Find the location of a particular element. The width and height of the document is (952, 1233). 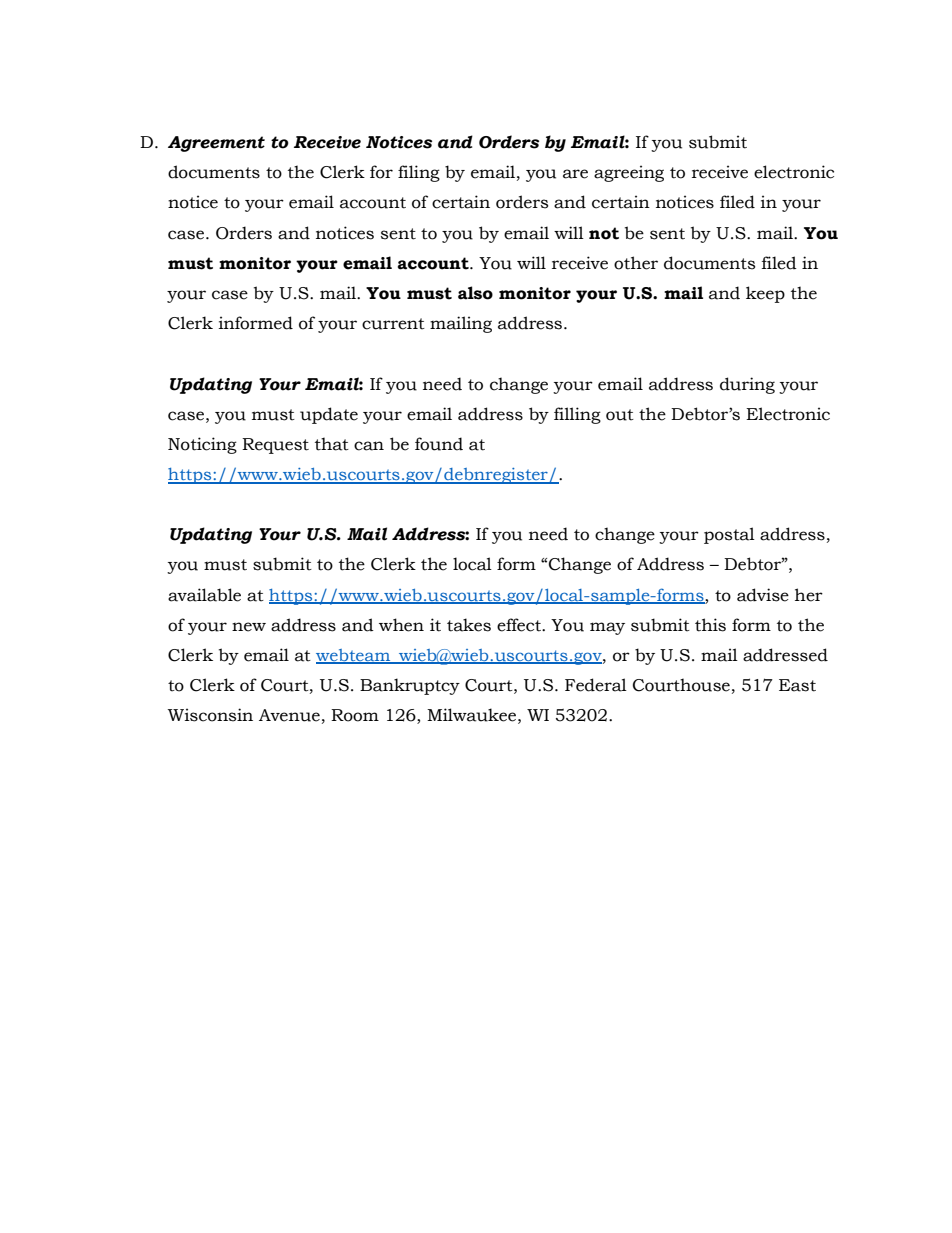

agreeing is located at coordinates (629, 173).
